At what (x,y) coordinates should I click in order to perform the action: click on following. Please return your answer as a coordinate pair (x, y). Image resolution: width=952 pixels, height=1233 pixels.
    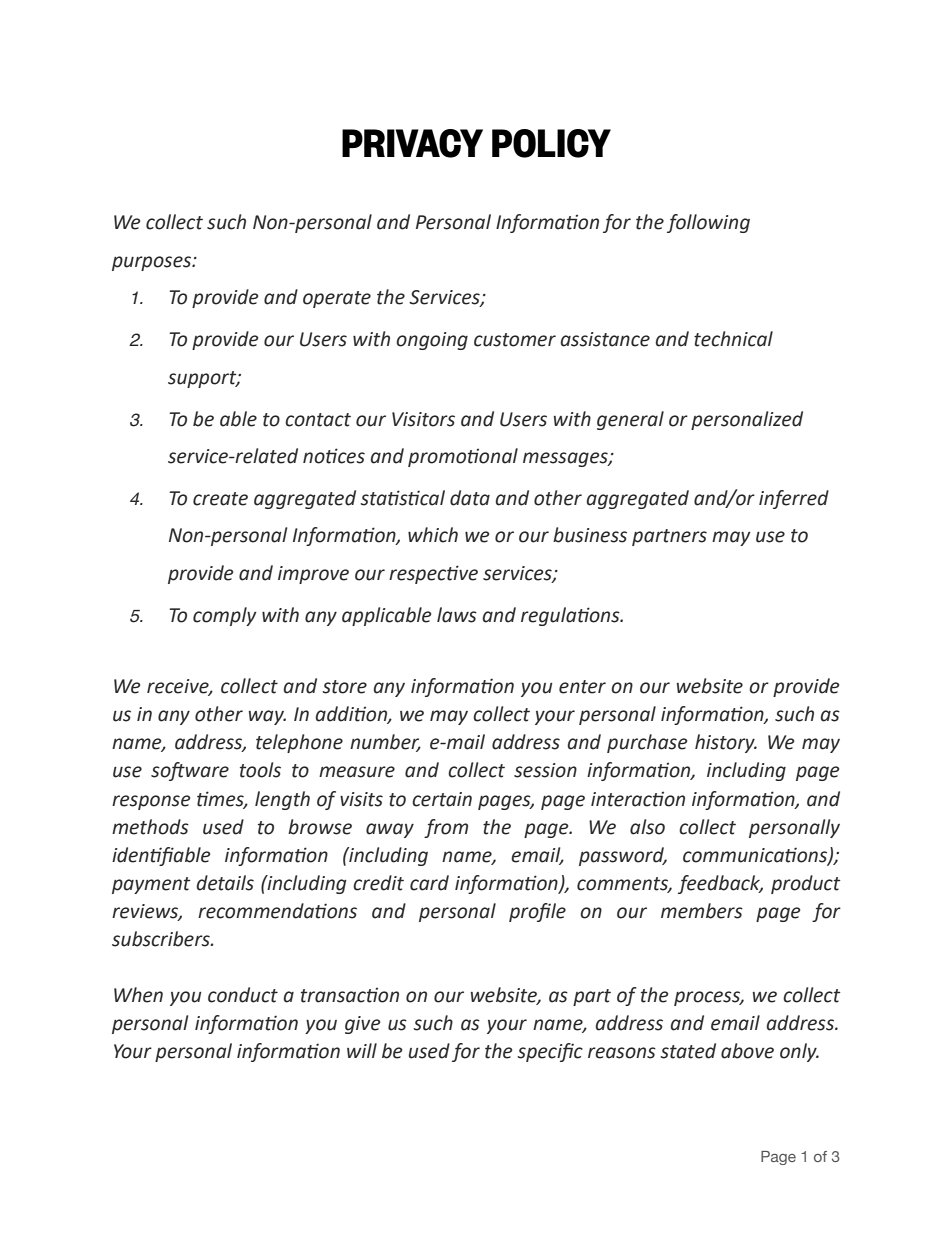
    Looking at the image, I should click on (708, 223).
